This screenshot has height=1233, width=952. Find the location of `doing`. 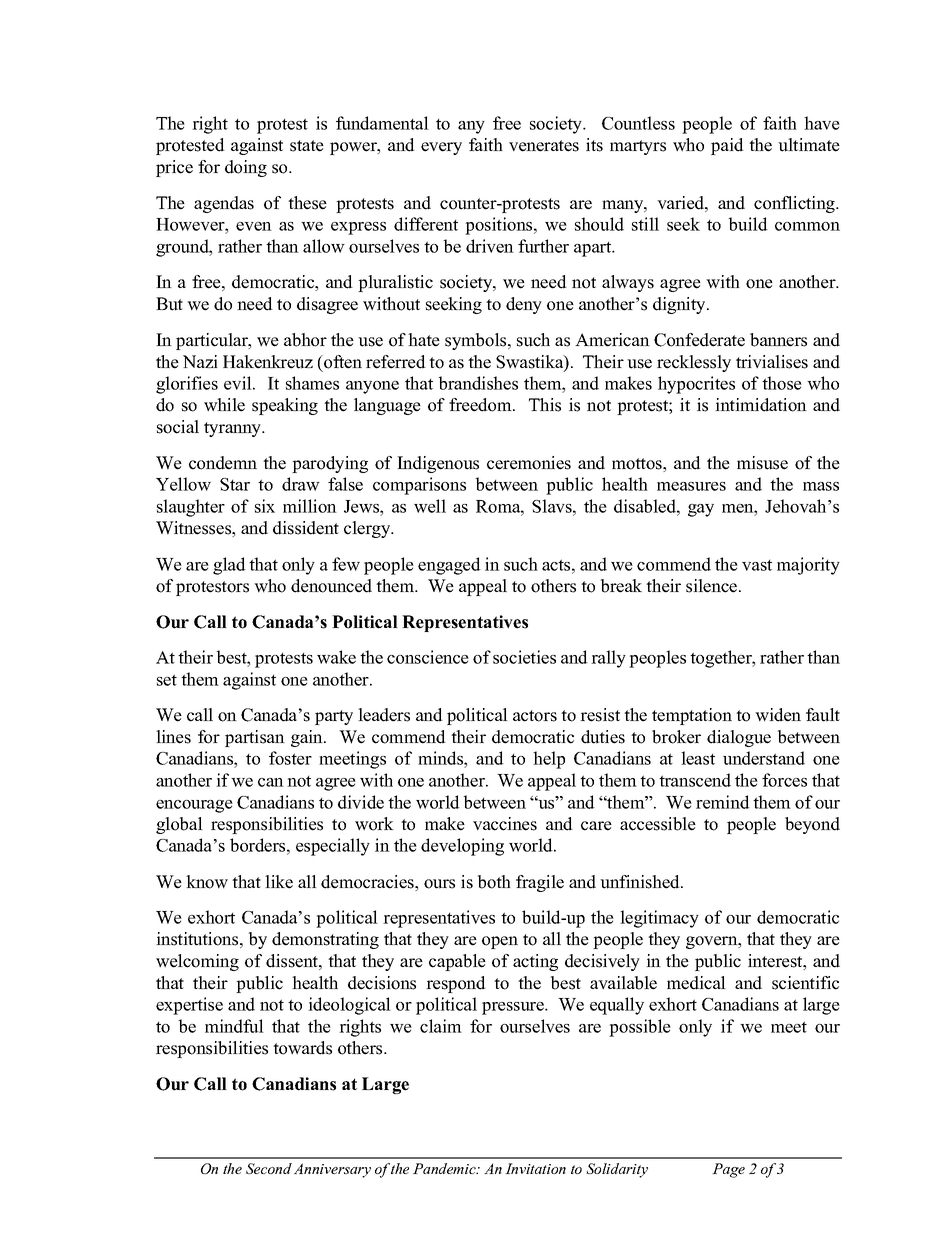

doing is located at coordinates (246, 168).
